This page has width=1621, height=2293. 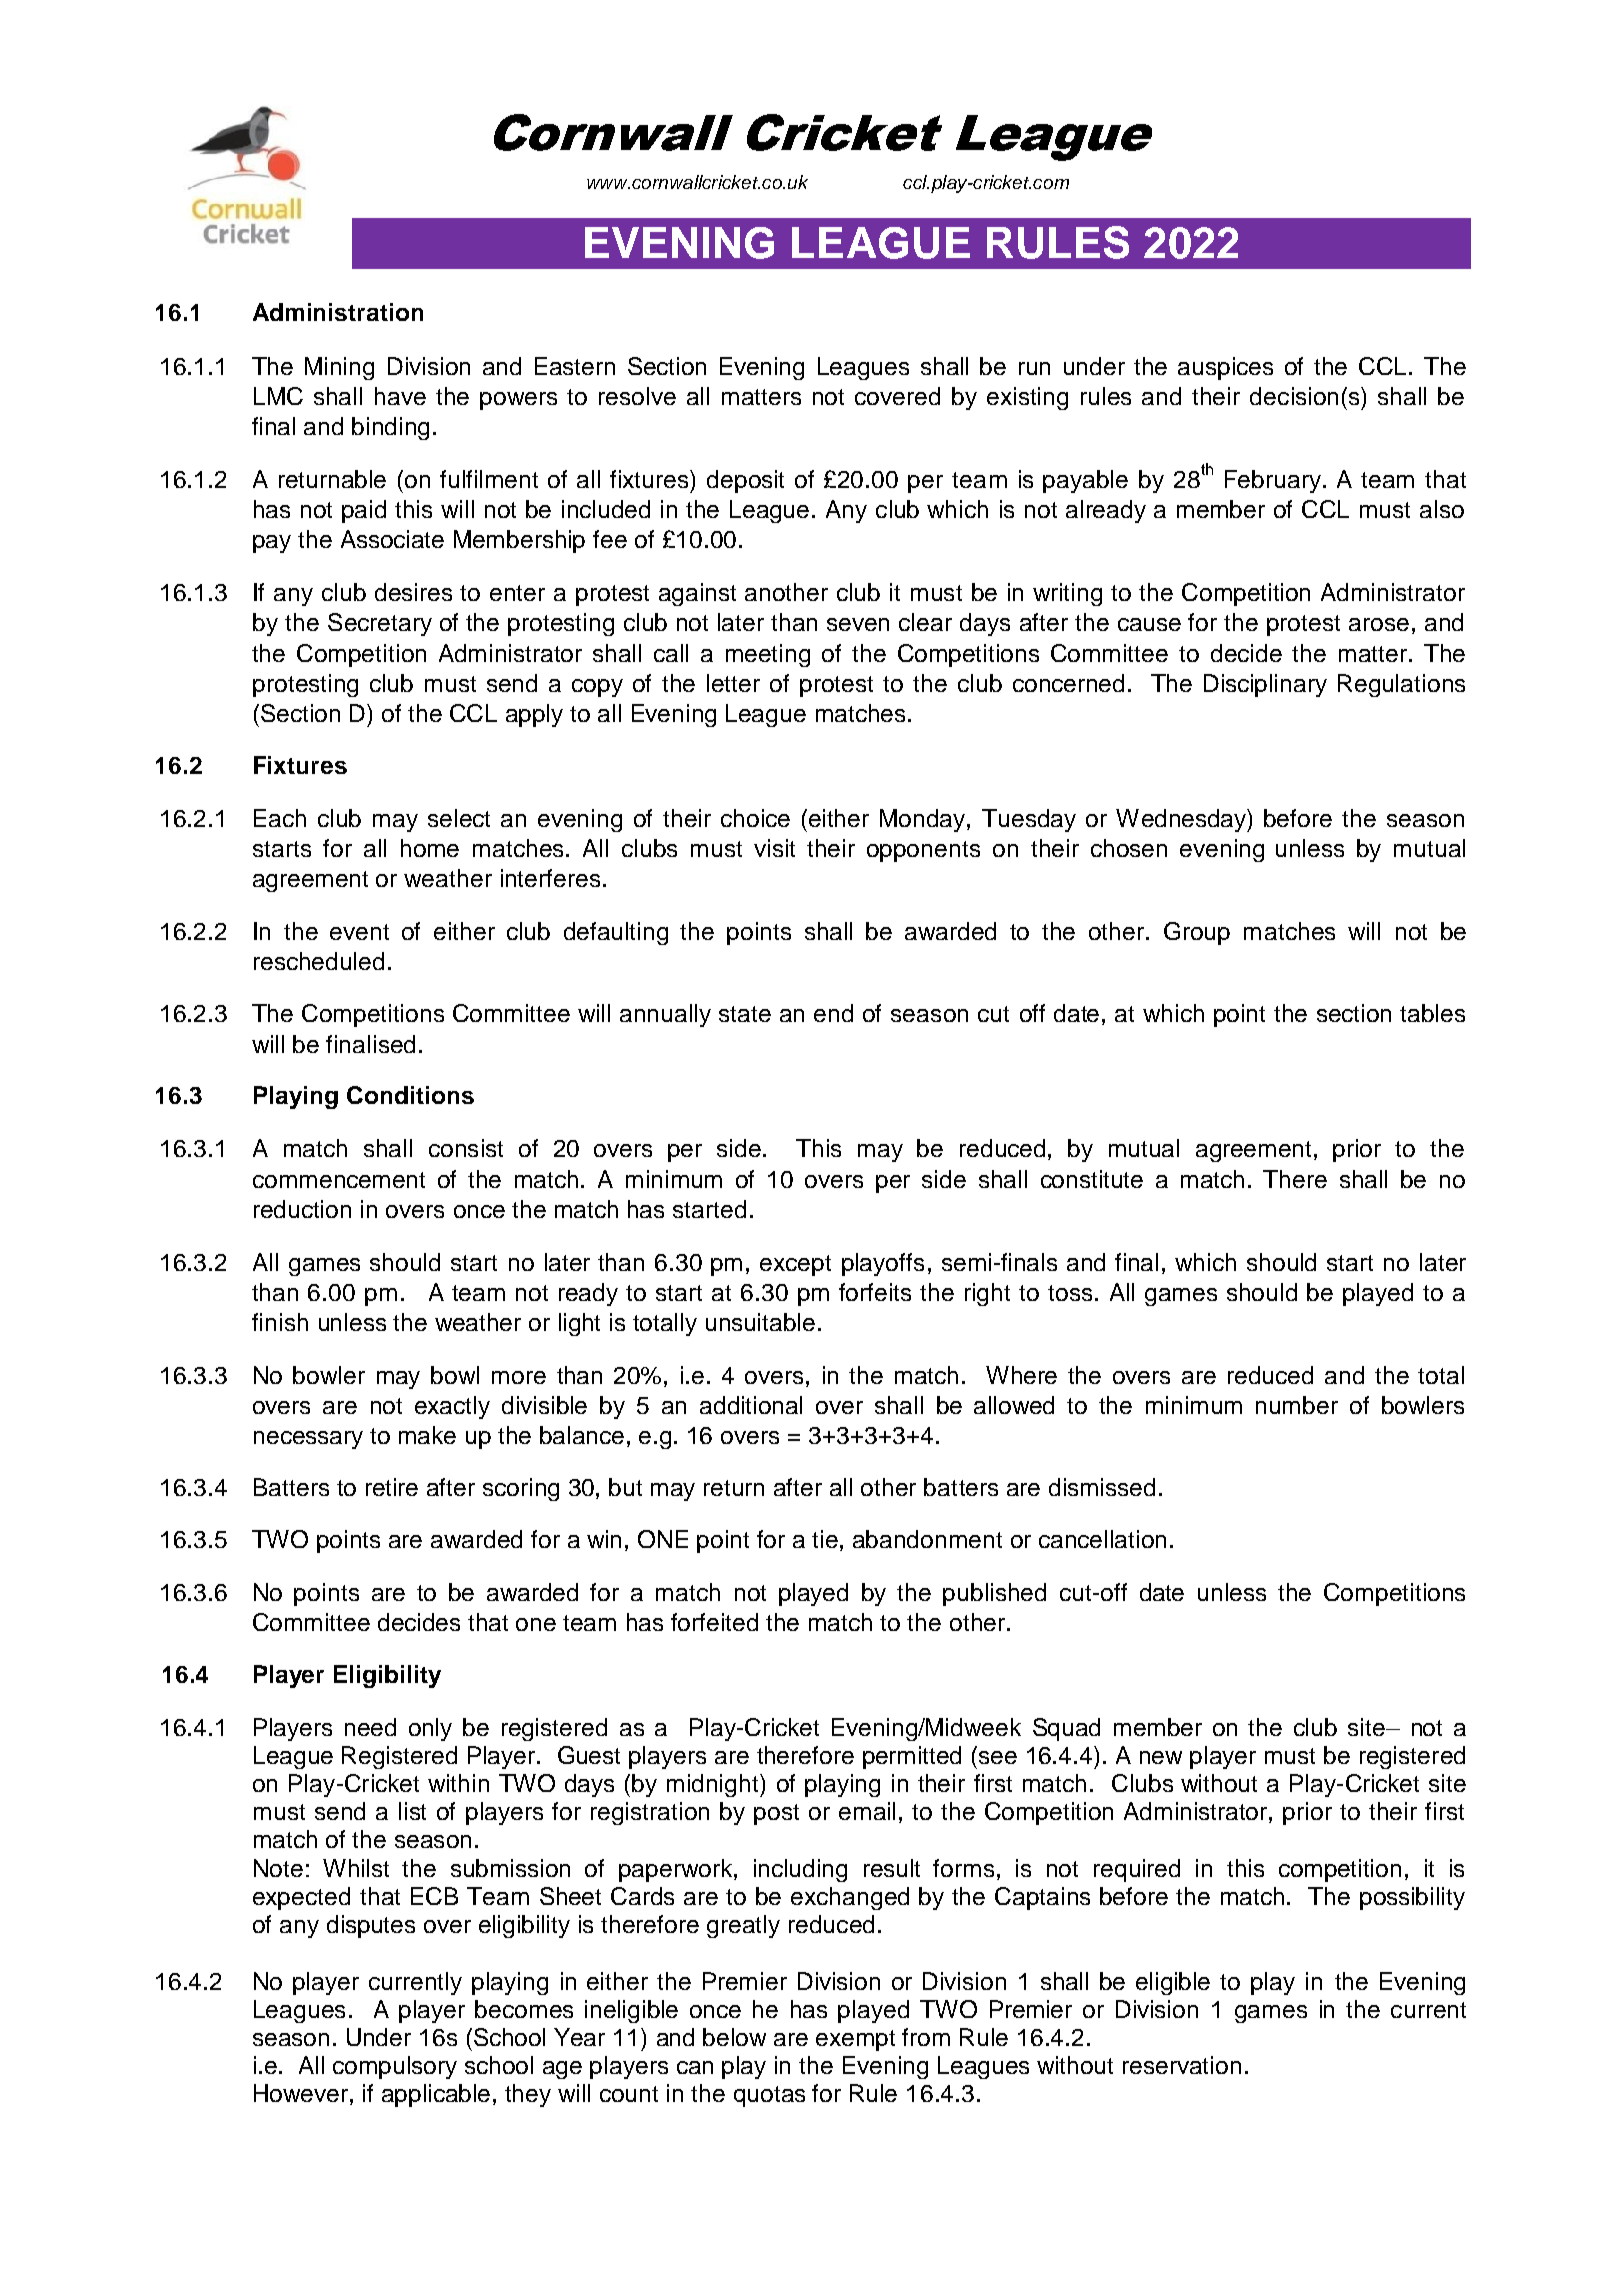 I want to click on tables, so click(x=1432, y=1013).
